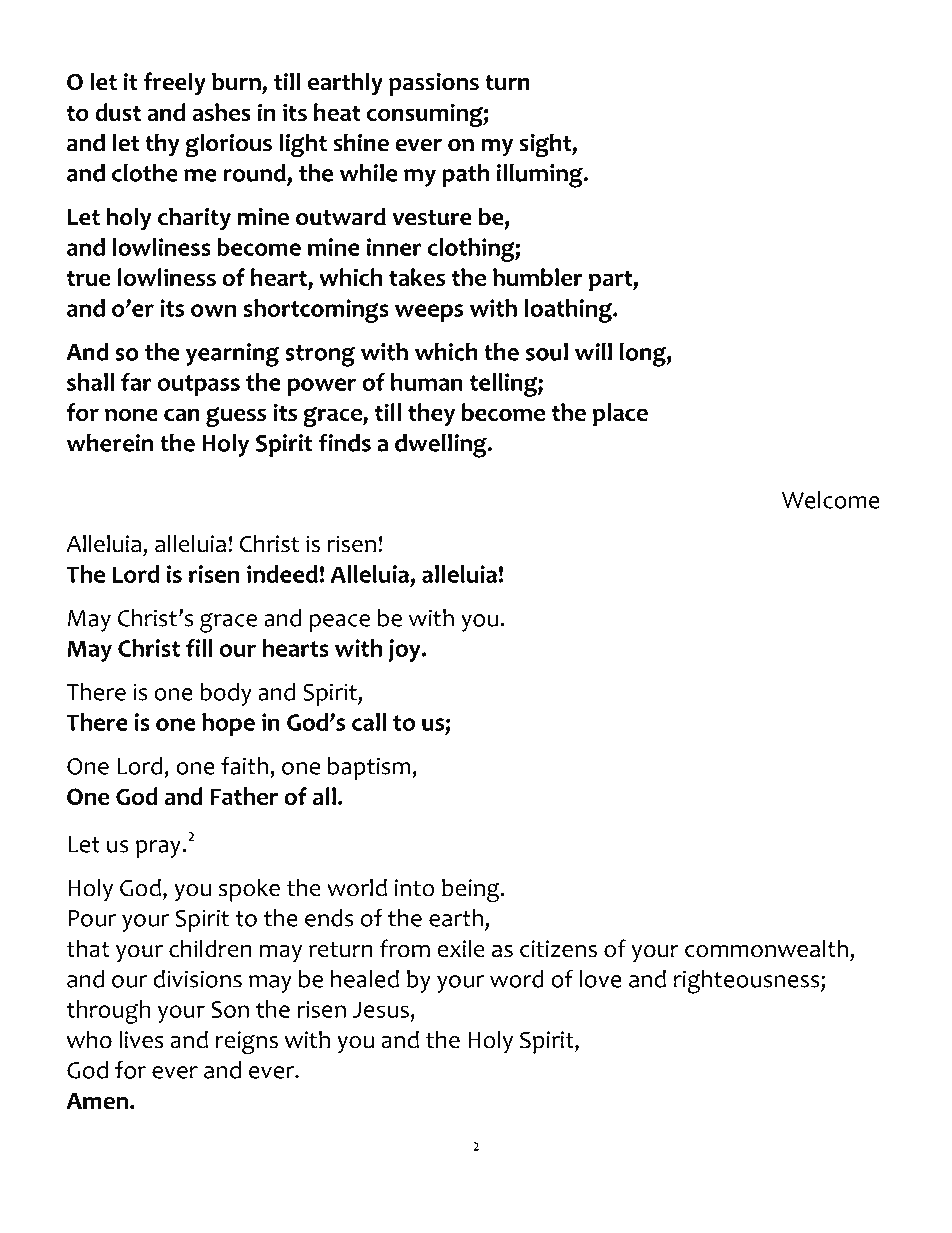 Image resolution: width=952 pixels, height=1233 pixels. I want to click on joy, so click(406, 650).
